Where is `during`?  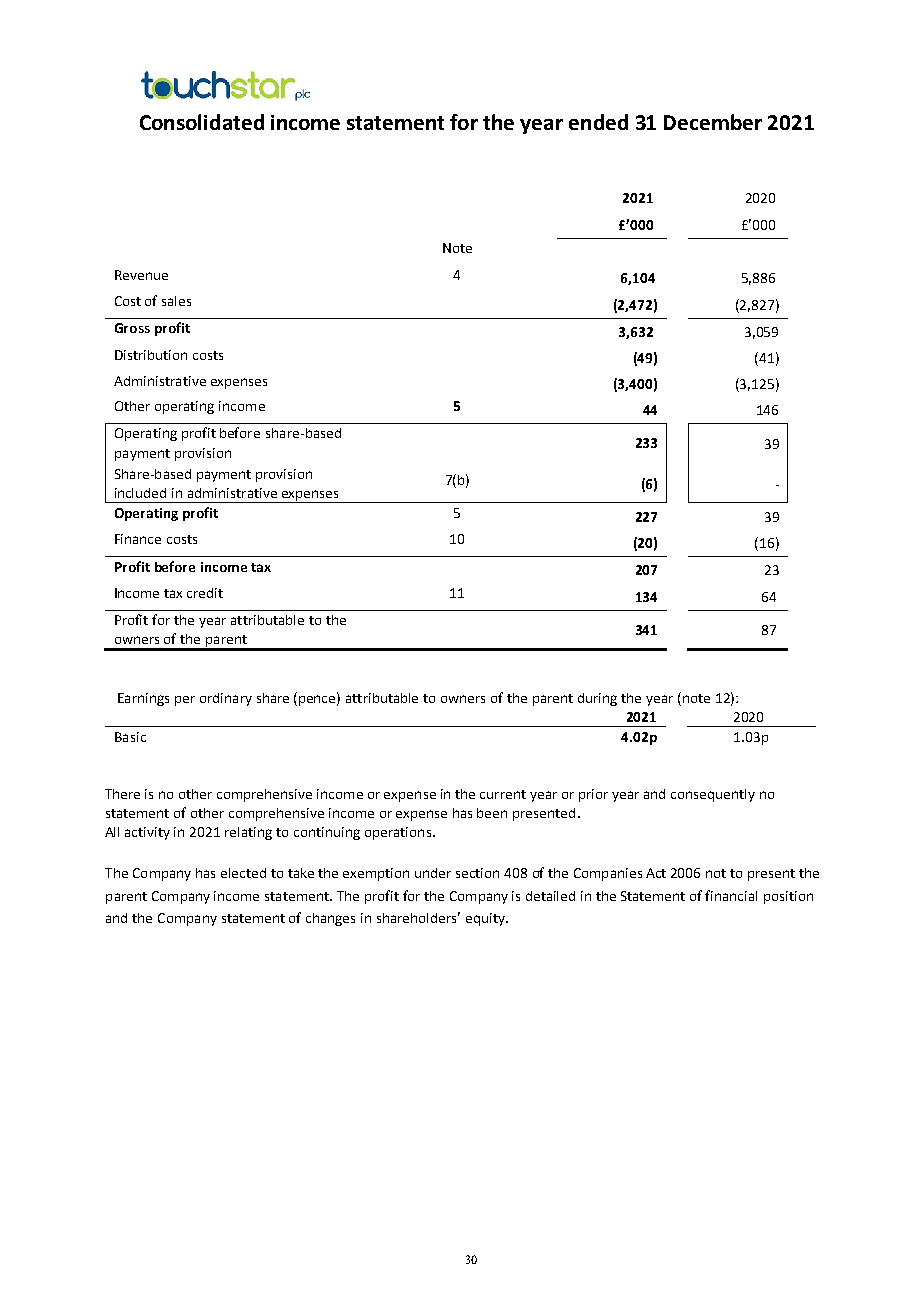
during is located at coordinates (597, 699).
